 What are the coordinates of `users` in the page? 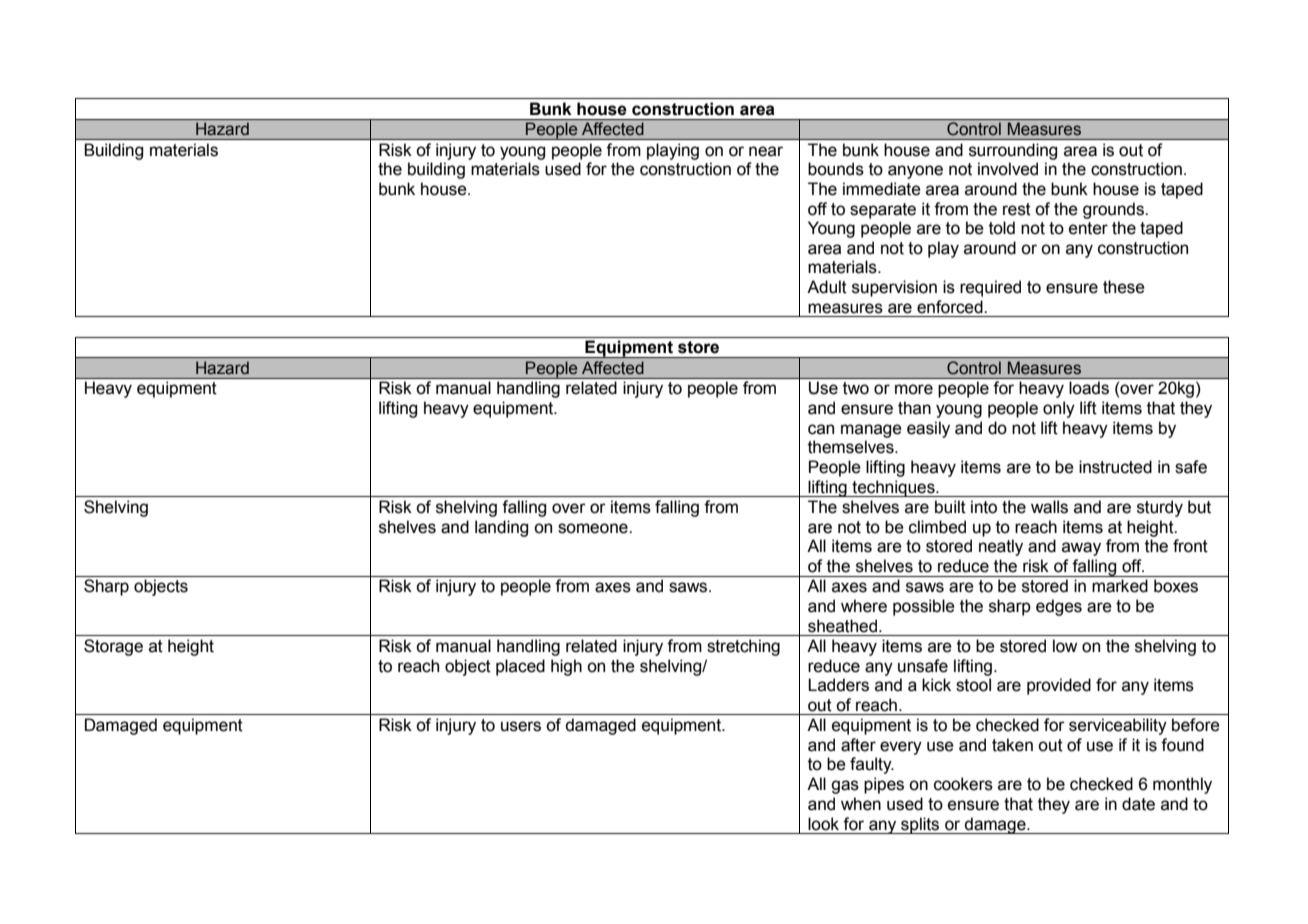 It's located at (521, 726).
